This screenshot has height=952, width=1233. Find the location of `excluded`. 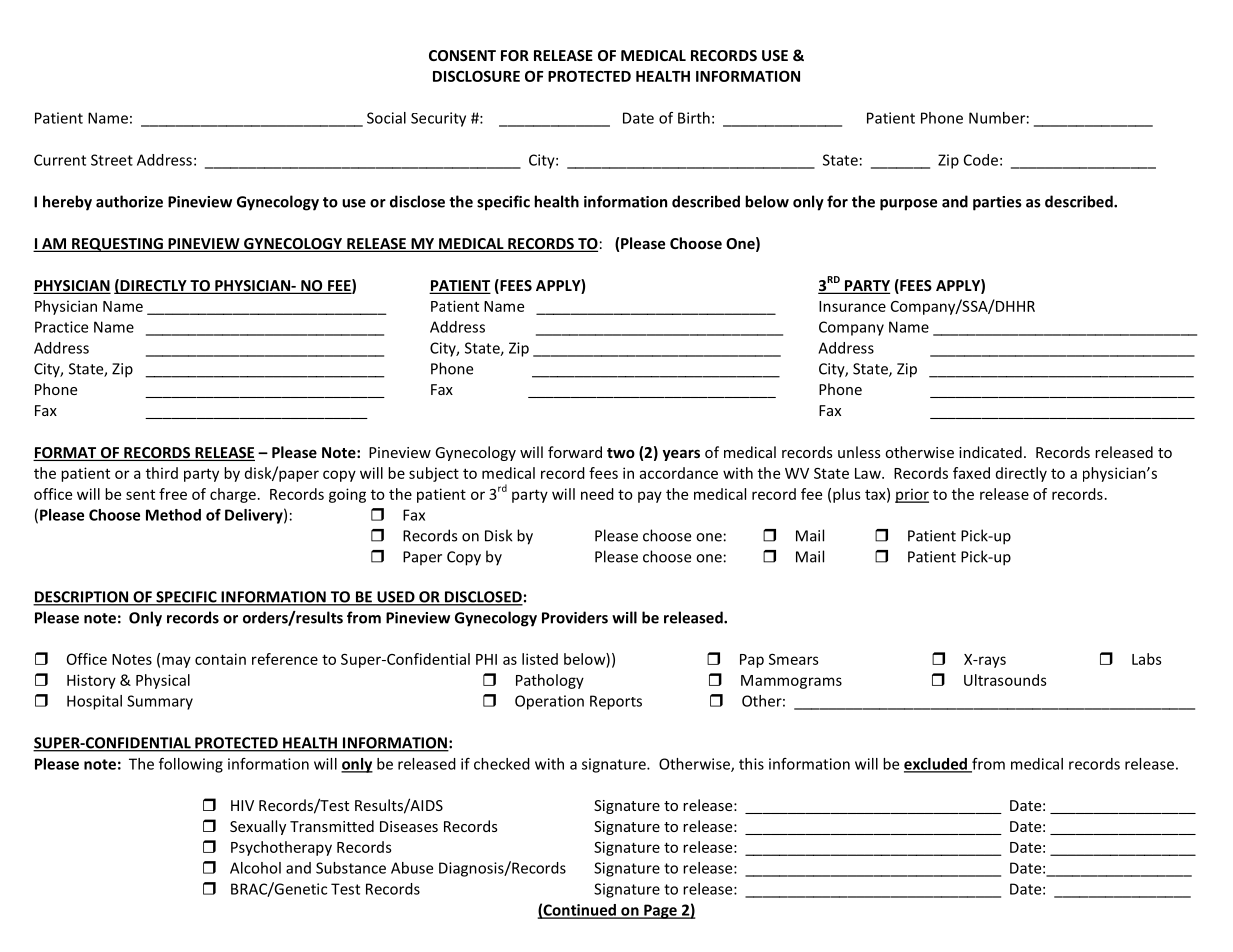

excluded is located at coordinates (936, 765).
